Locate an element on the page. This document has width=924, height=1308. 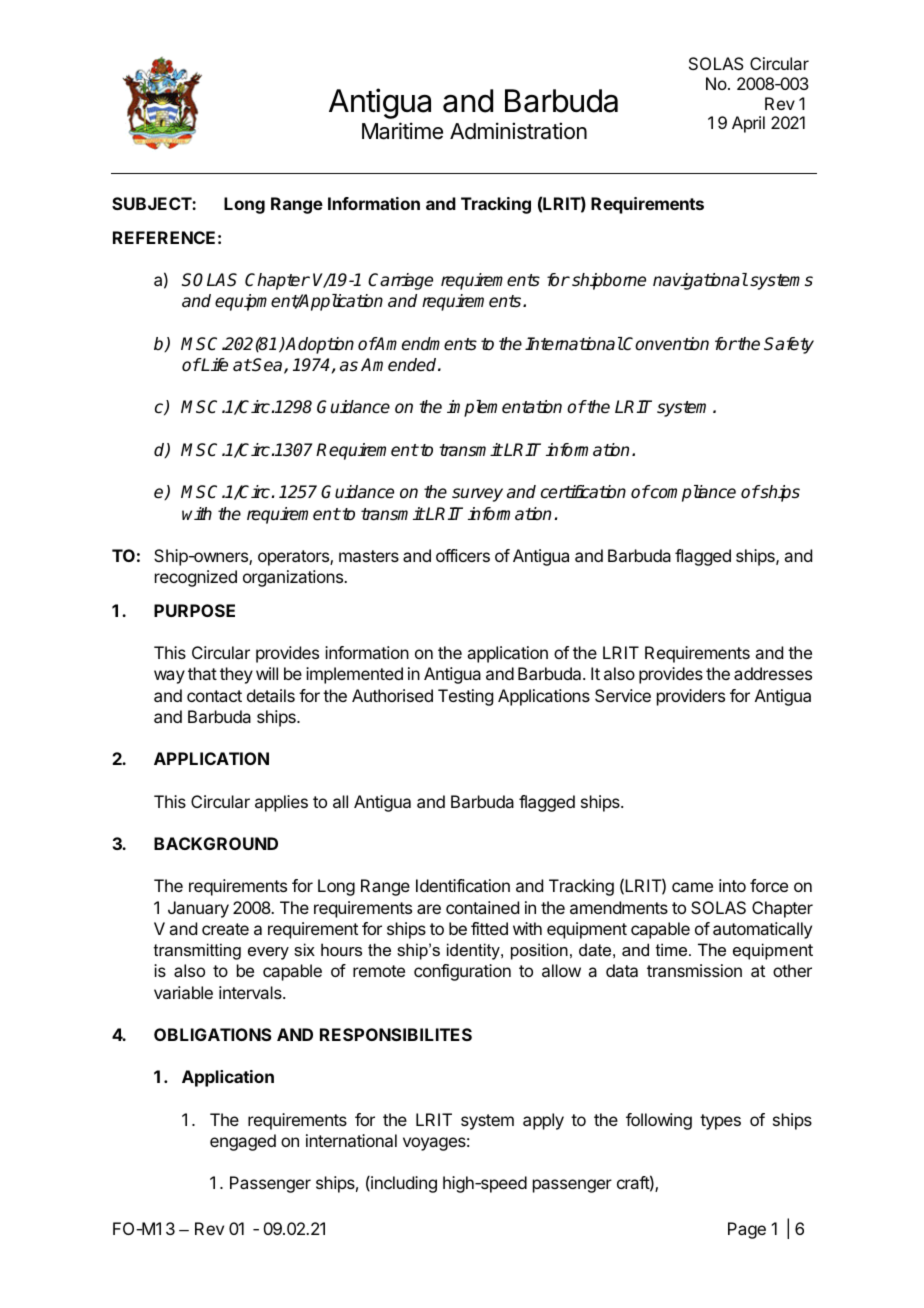
Testing is located at coordinates (465, 697).
